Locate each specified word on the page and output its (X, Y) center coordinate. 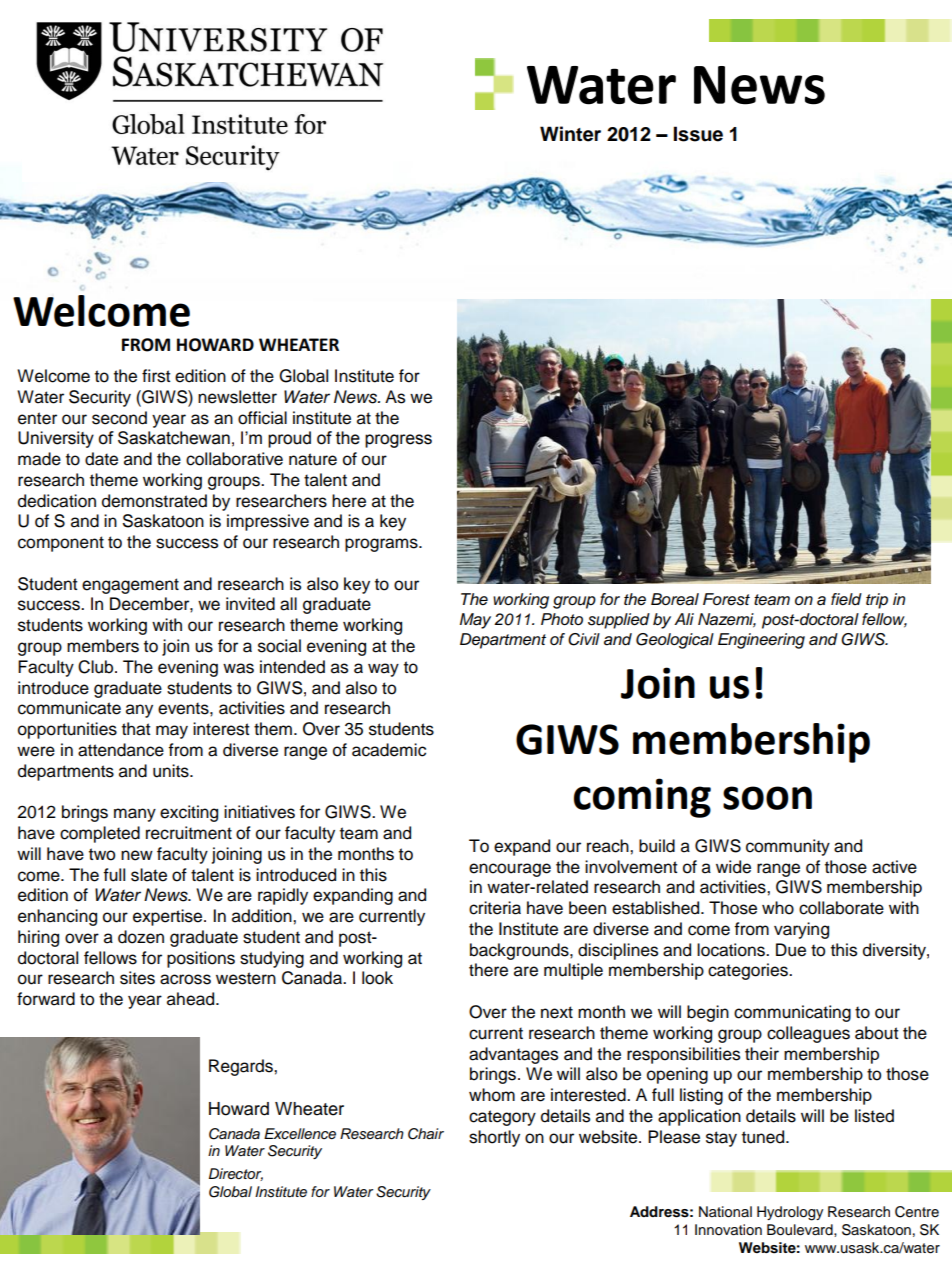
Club (97, 667)
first (156, 376)
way (383, 670)
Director (236, 1174)
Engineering (761, 641)
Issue (698, 134)
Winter (570, 134)
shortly (494, 1138)
